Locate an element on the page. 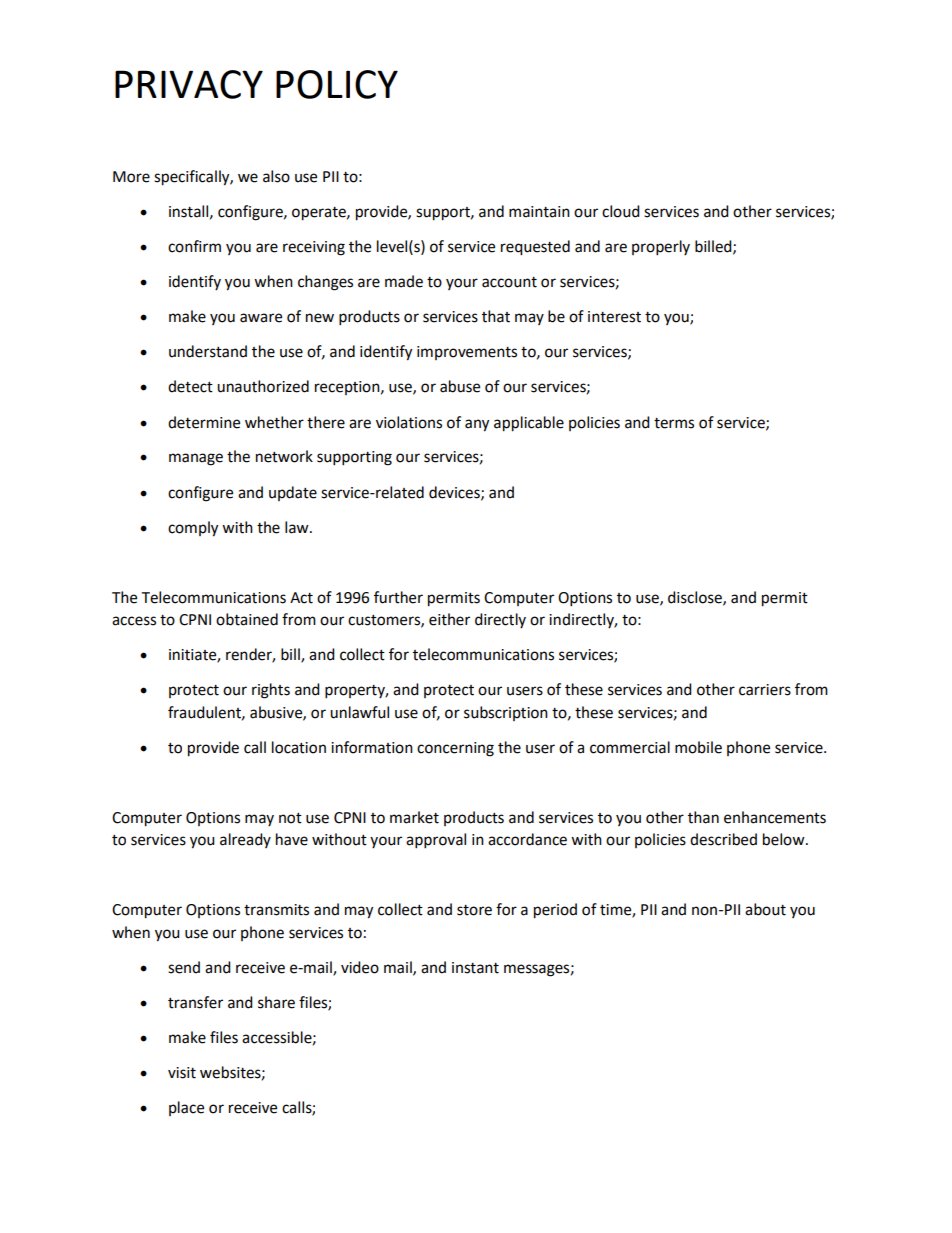  cloud is located at coordinates (621, 211).
